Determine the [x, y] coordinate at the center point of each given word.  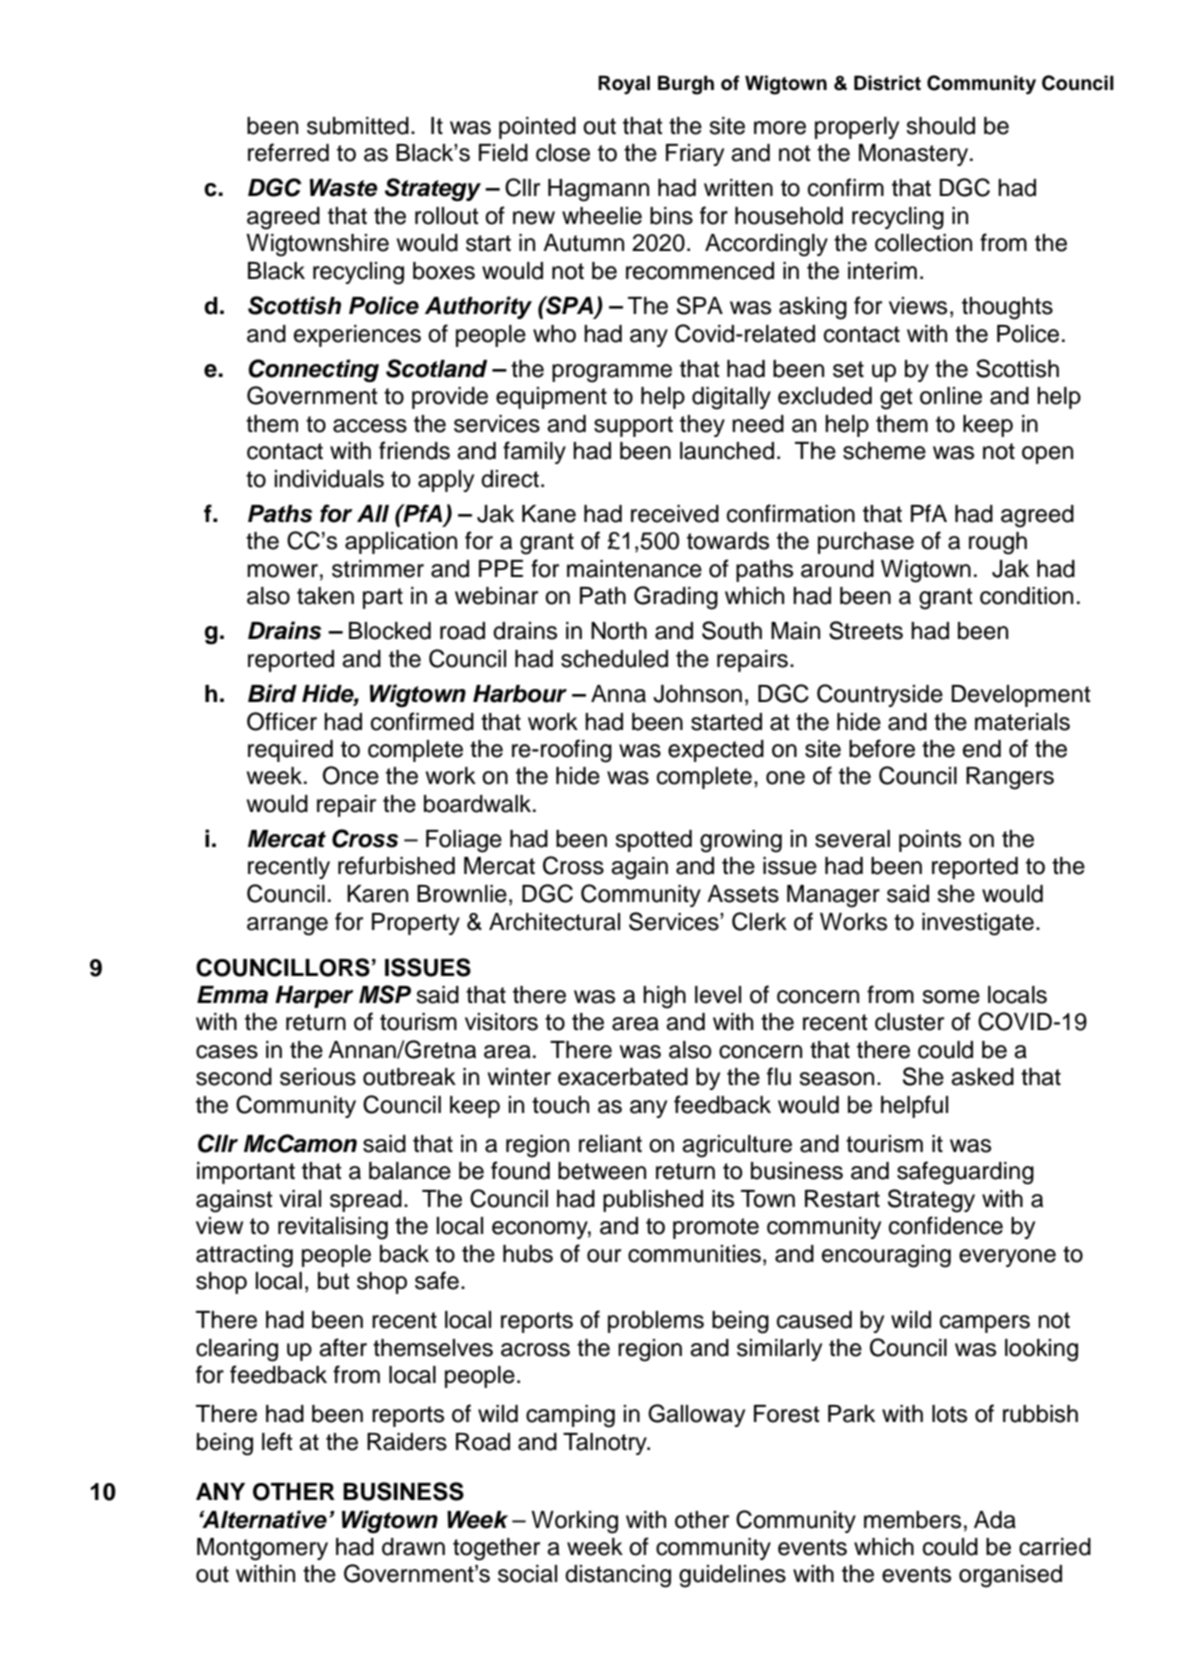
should [940, 126]
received [675, 514]
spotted [653, 841]
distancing [618, 1576]
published [653, 1201]
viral [300, 1199]
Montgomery [262, 1549]
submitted [358, 126]
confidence [946, 1225]
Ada [995, 1520]
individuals [329, 479]
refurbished [396, 865]
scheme [884, 451]
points [930, 841]
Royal [624, 85]
